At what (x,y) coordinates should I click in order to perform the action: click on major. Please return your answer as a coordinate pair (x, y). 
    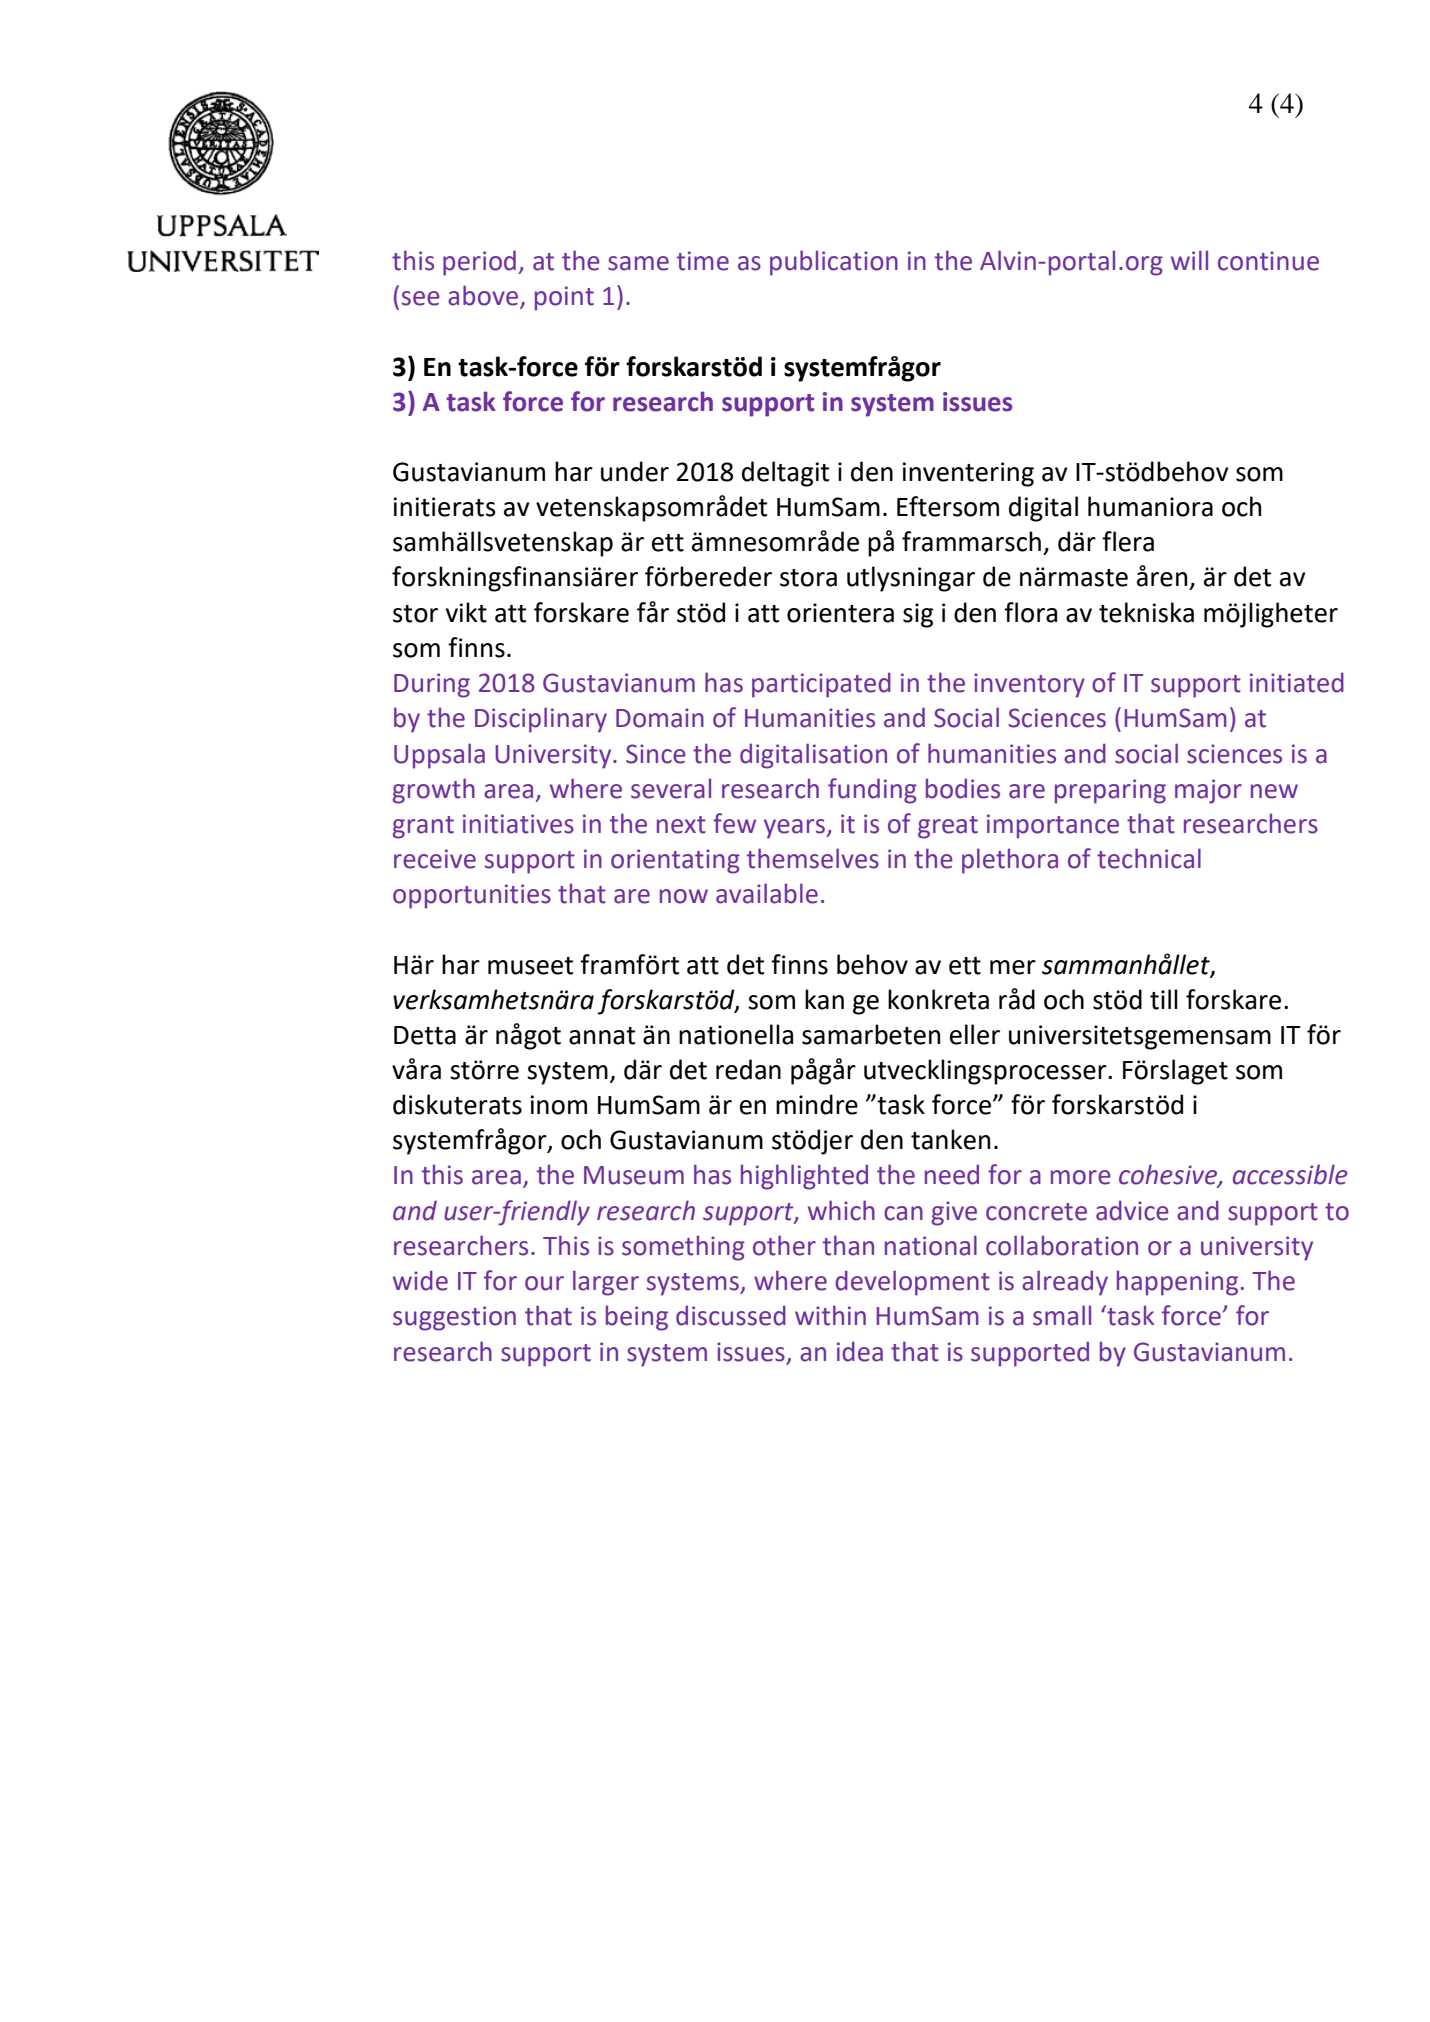
    Looking at the image, I should click on (1208, 791).
